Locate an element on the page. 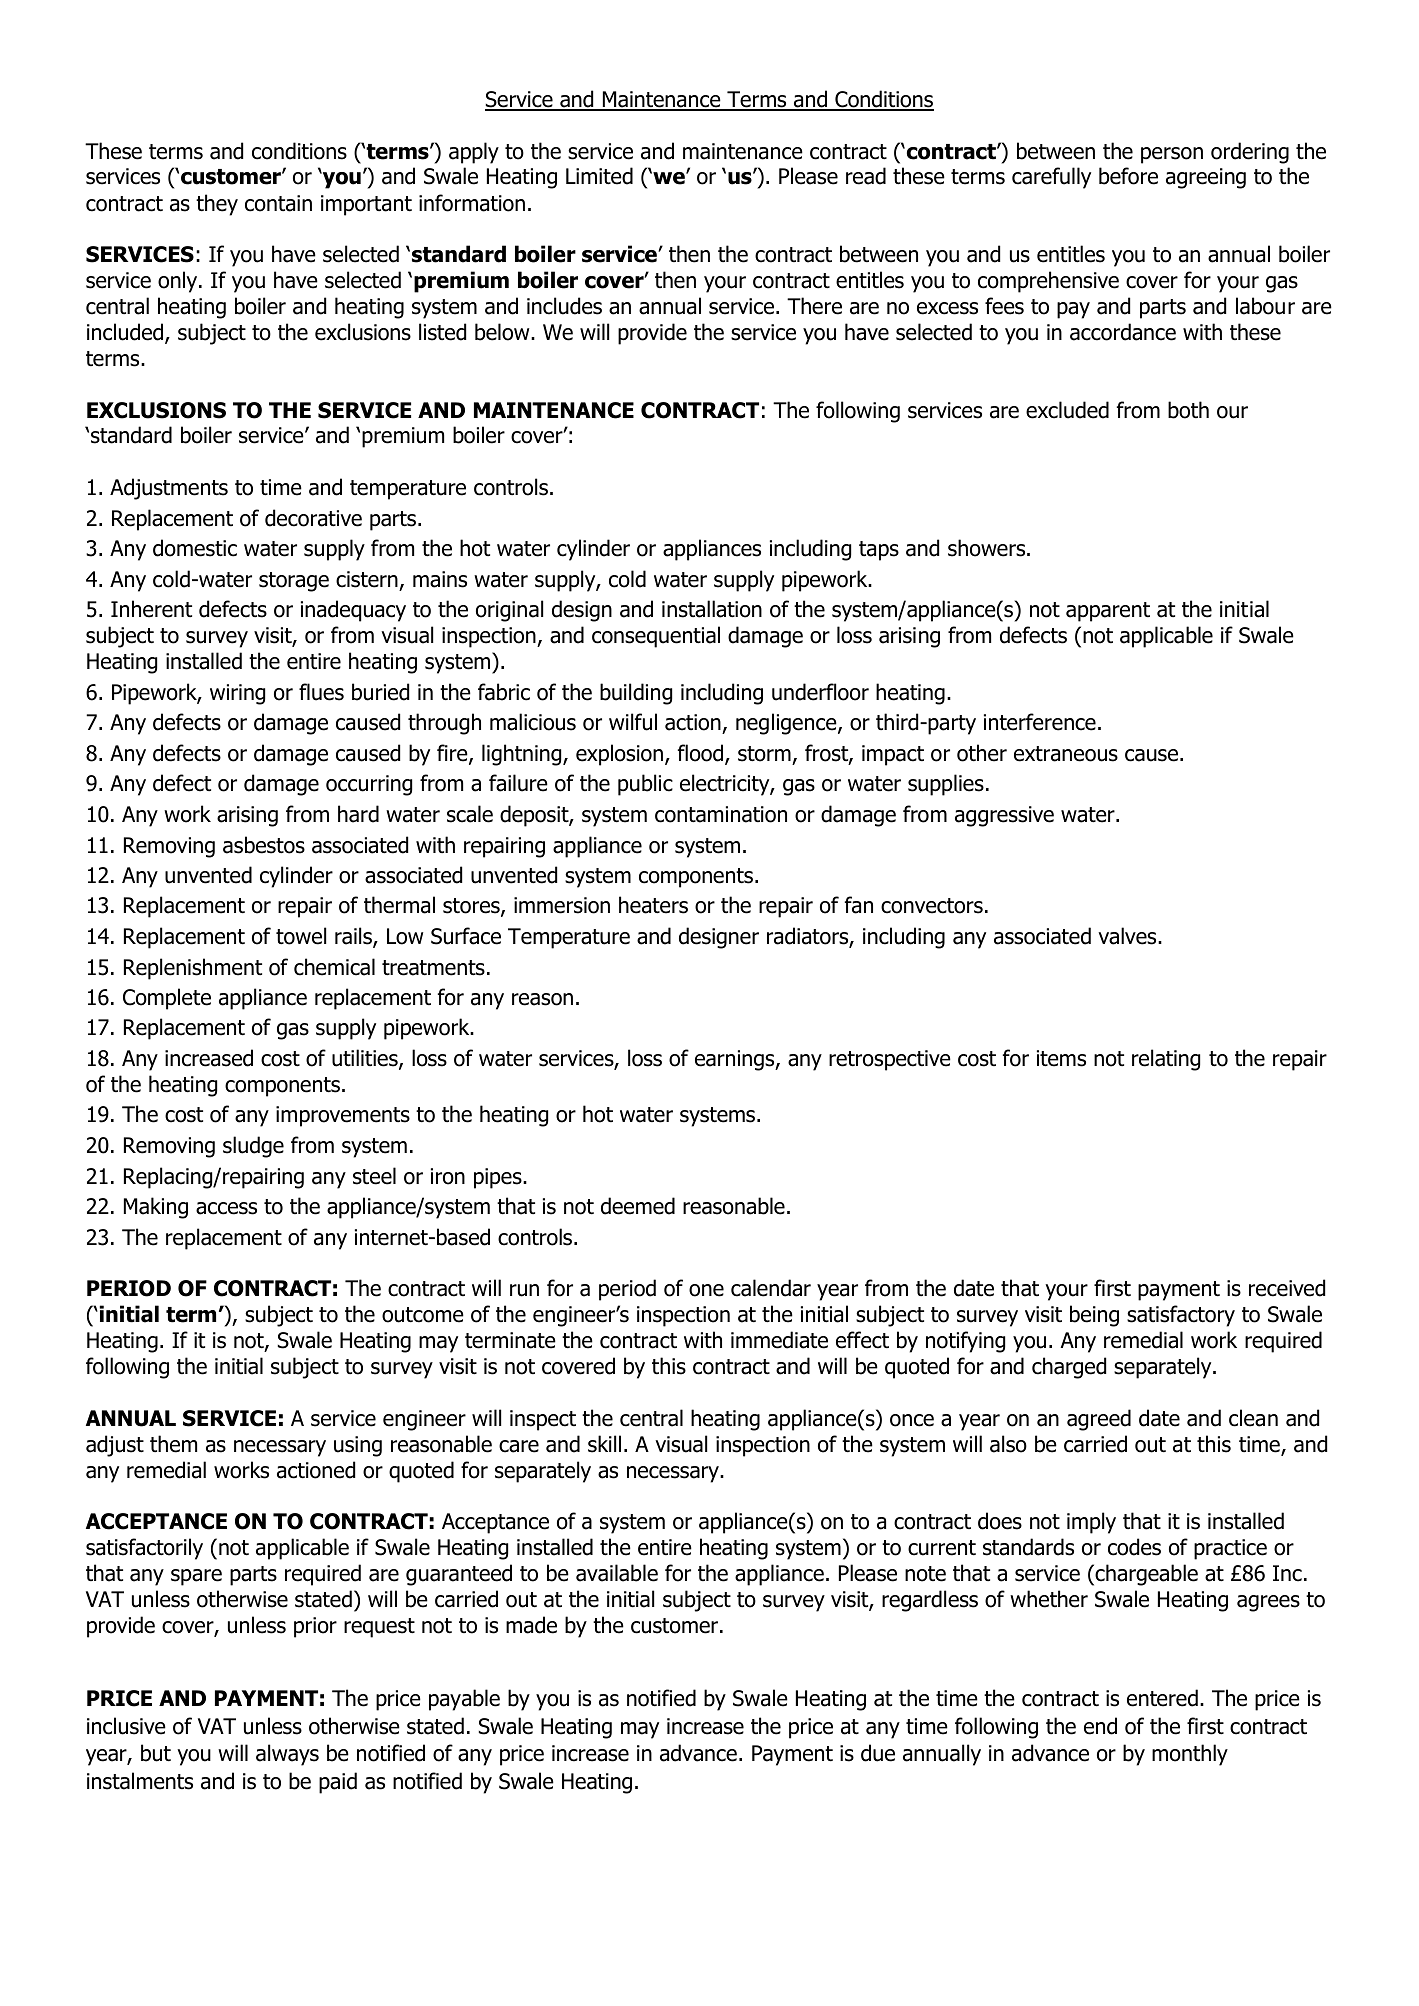 Image resolution: width=1419 pixels, height=2006 pixels. before is located at coordinates (1128, 176).
